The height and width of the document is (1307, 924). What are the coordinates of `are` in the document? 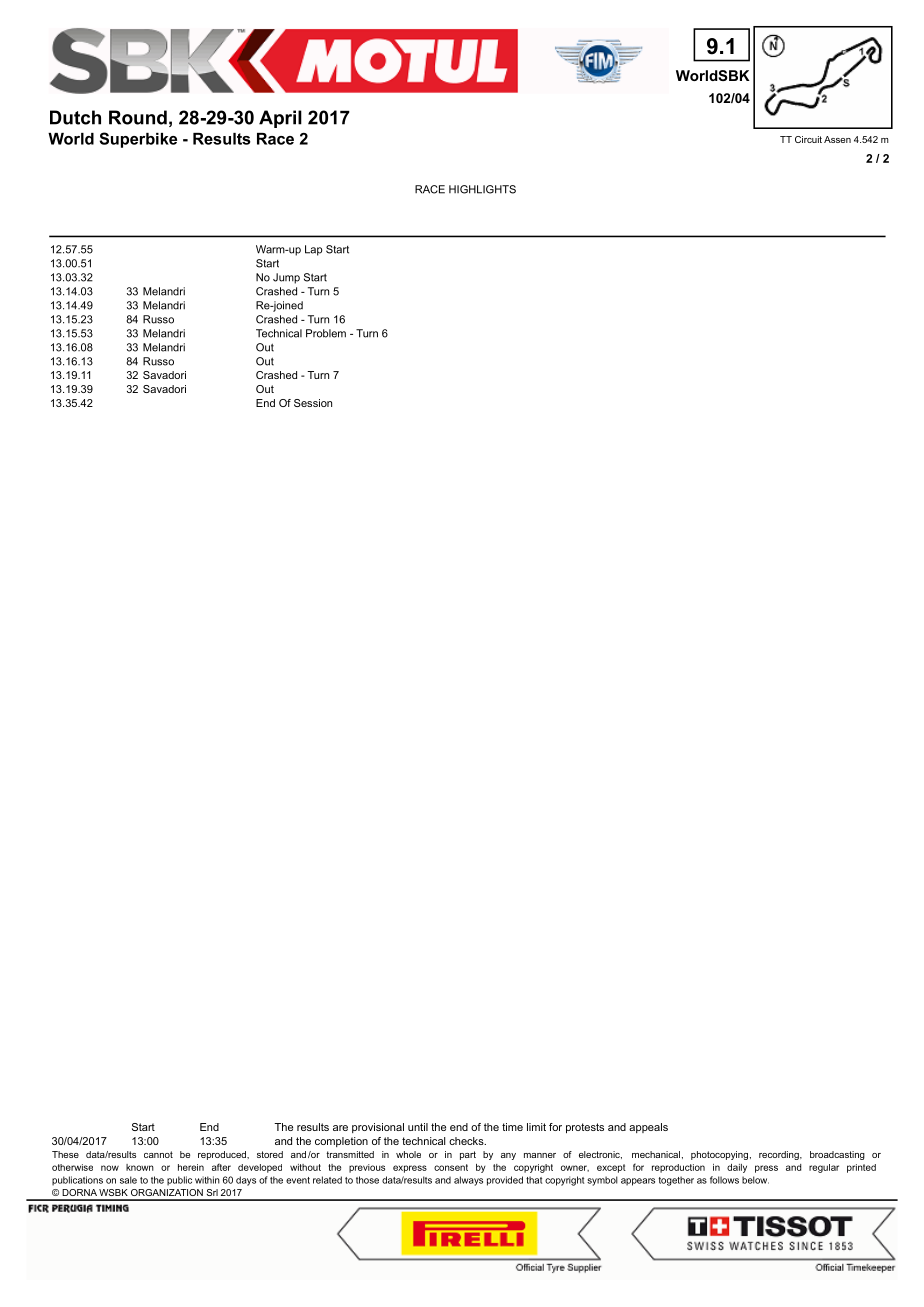 It's located at (340, 1128).
